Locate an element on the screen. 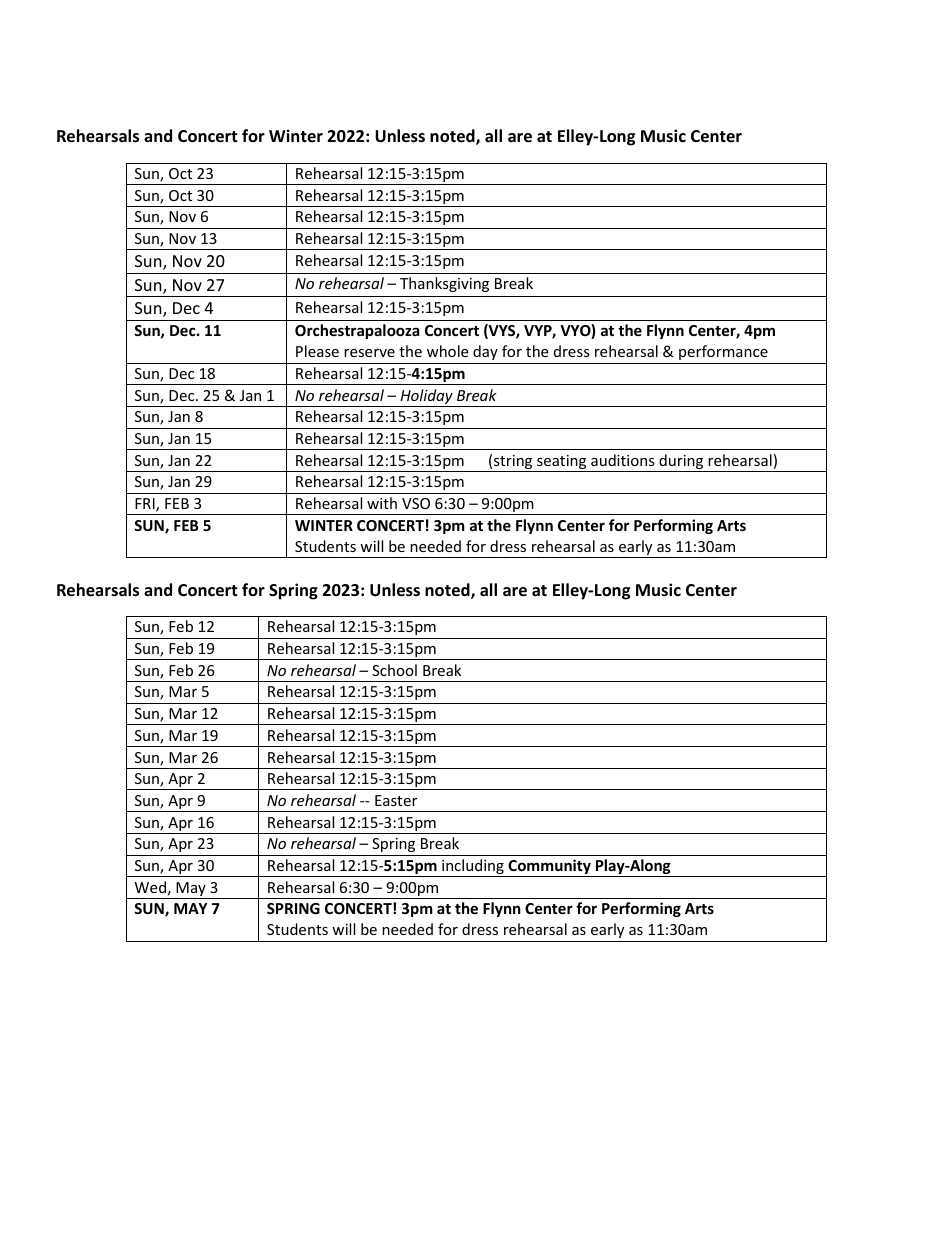 The image size is (952, 1233). Thanksgiving is located at coordinates (444, 284).
